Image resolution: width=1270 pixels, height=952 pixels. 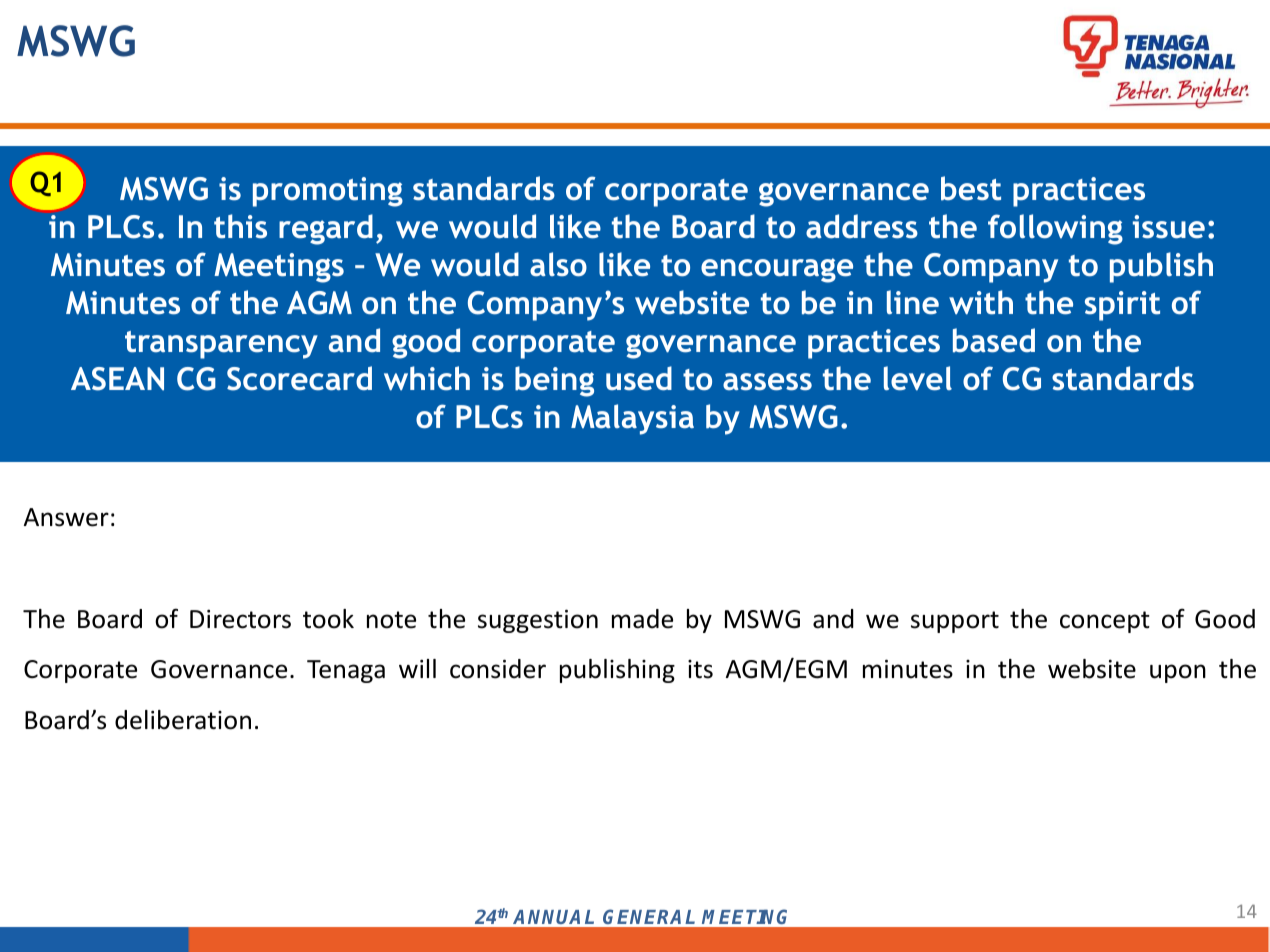 I want to click on address, so click(x=862, y=226).
